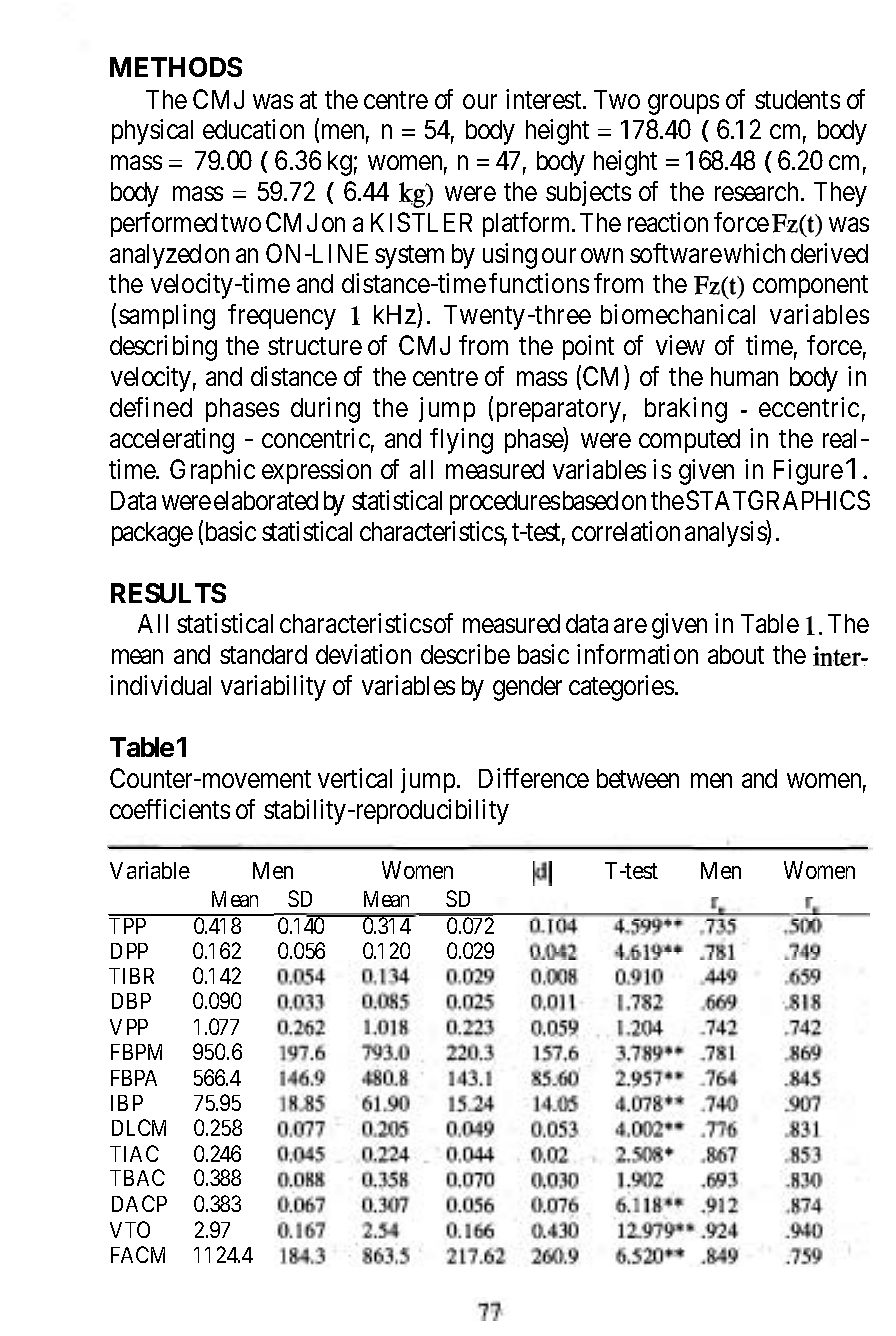 Image resolution: width=896 pixels, height=1336 pixels. Describe the element at coordinates (797, 99) in the screenshot. I see `students` at that location.
